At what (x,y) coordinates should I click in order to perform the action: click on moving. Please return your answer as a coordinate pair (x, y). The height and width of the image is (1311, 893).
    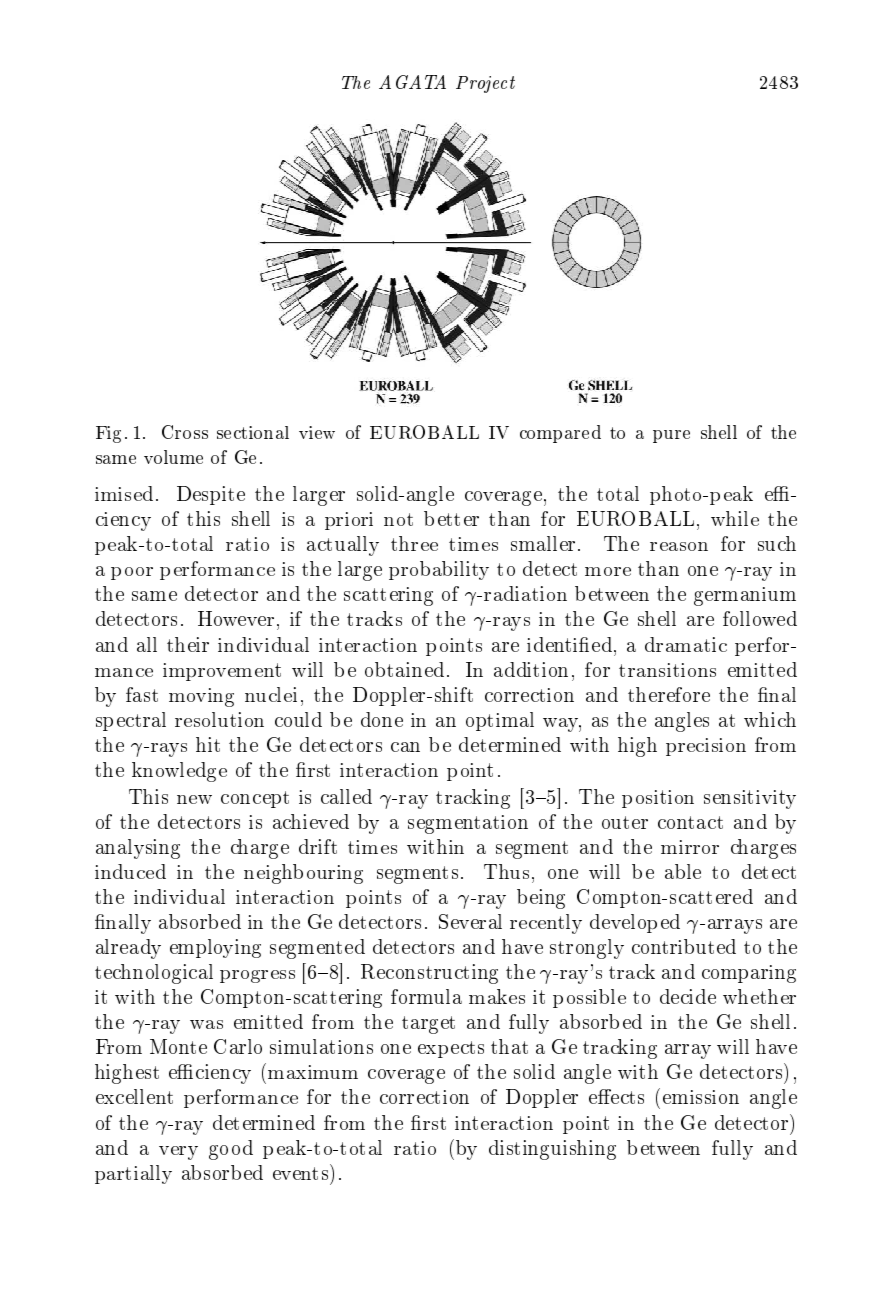
    Looking at the image, I should click on (201, 697).
